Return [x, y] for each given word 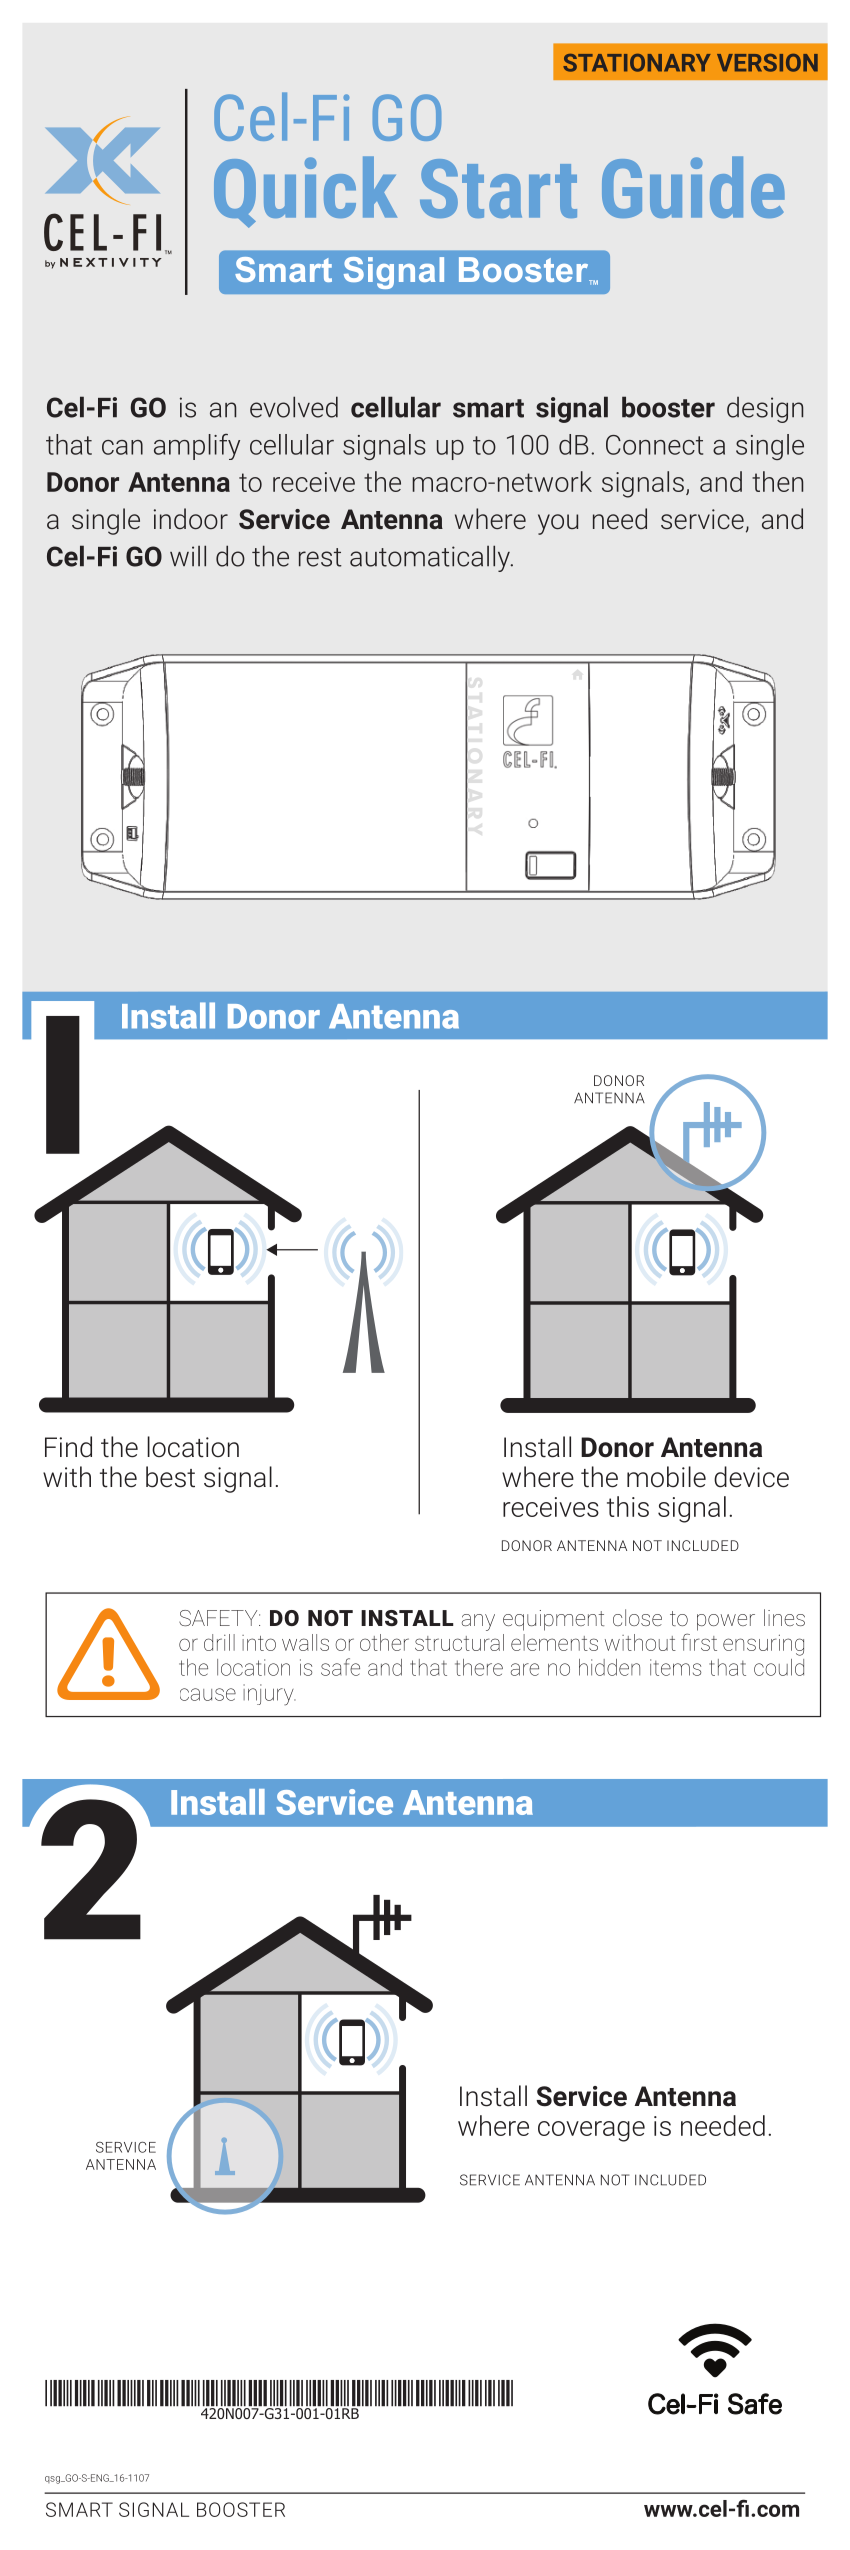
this [628, 1506]
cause [208, 1694]
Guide [693, 187]
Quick [305, 192]
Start [498, 188]
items [675, 1667]
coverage [591, 2131]
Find [68, 1446]
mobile [666, 1477]
